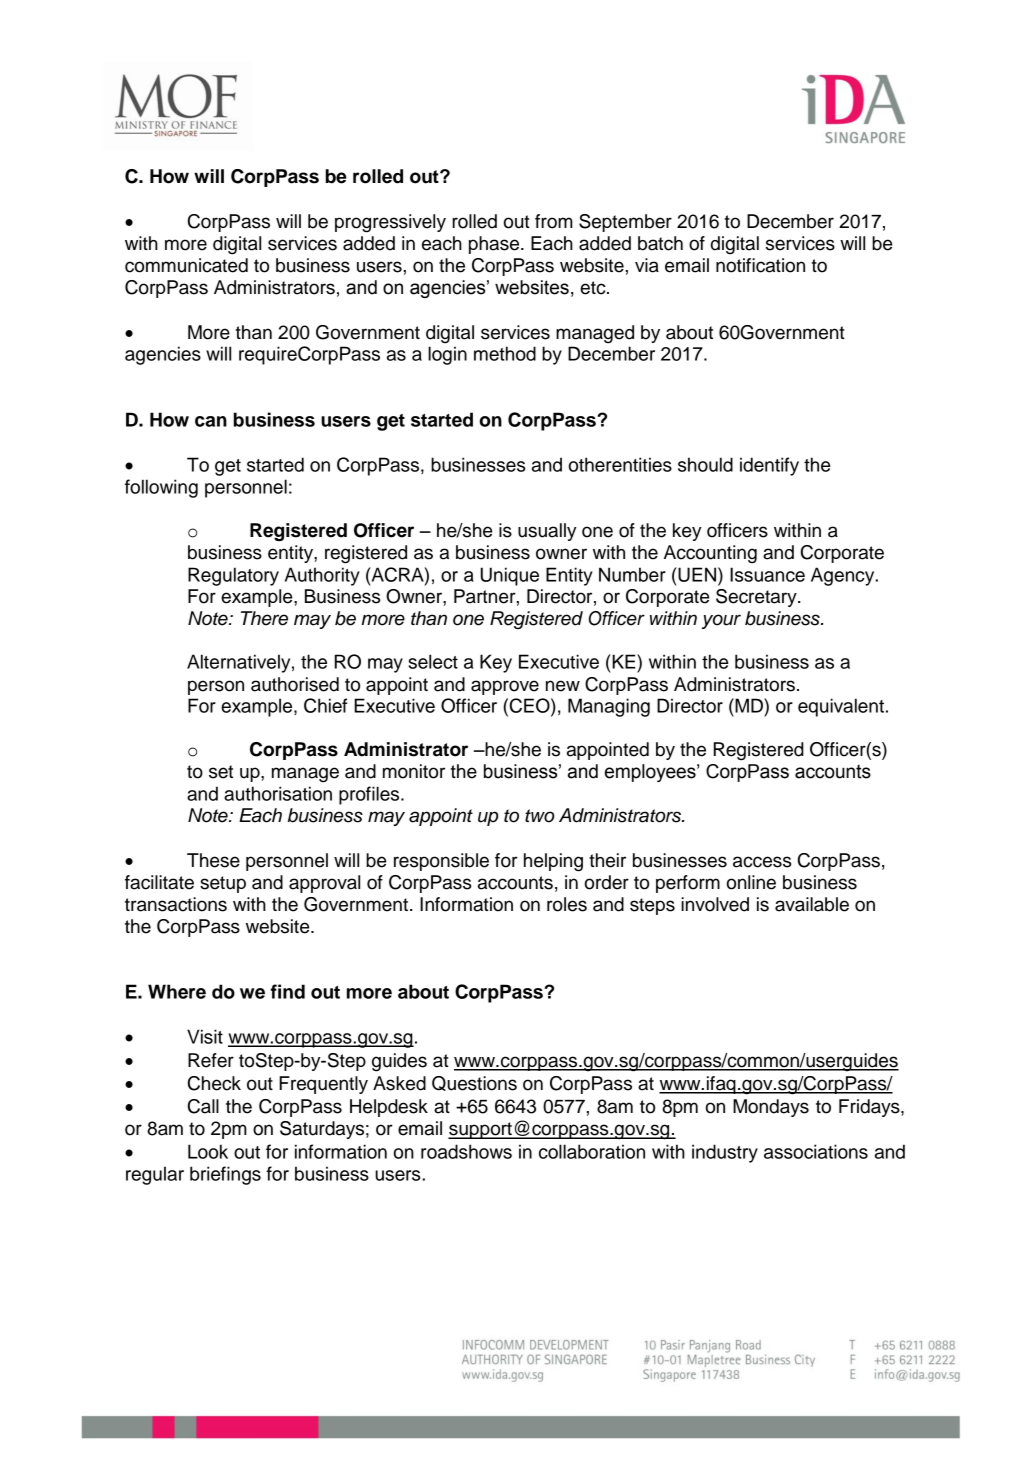 This screenshot has width=1030, height=1458. Describe the element at coordinates (495, 245) in the screenshot. I see `phase` at that location.
